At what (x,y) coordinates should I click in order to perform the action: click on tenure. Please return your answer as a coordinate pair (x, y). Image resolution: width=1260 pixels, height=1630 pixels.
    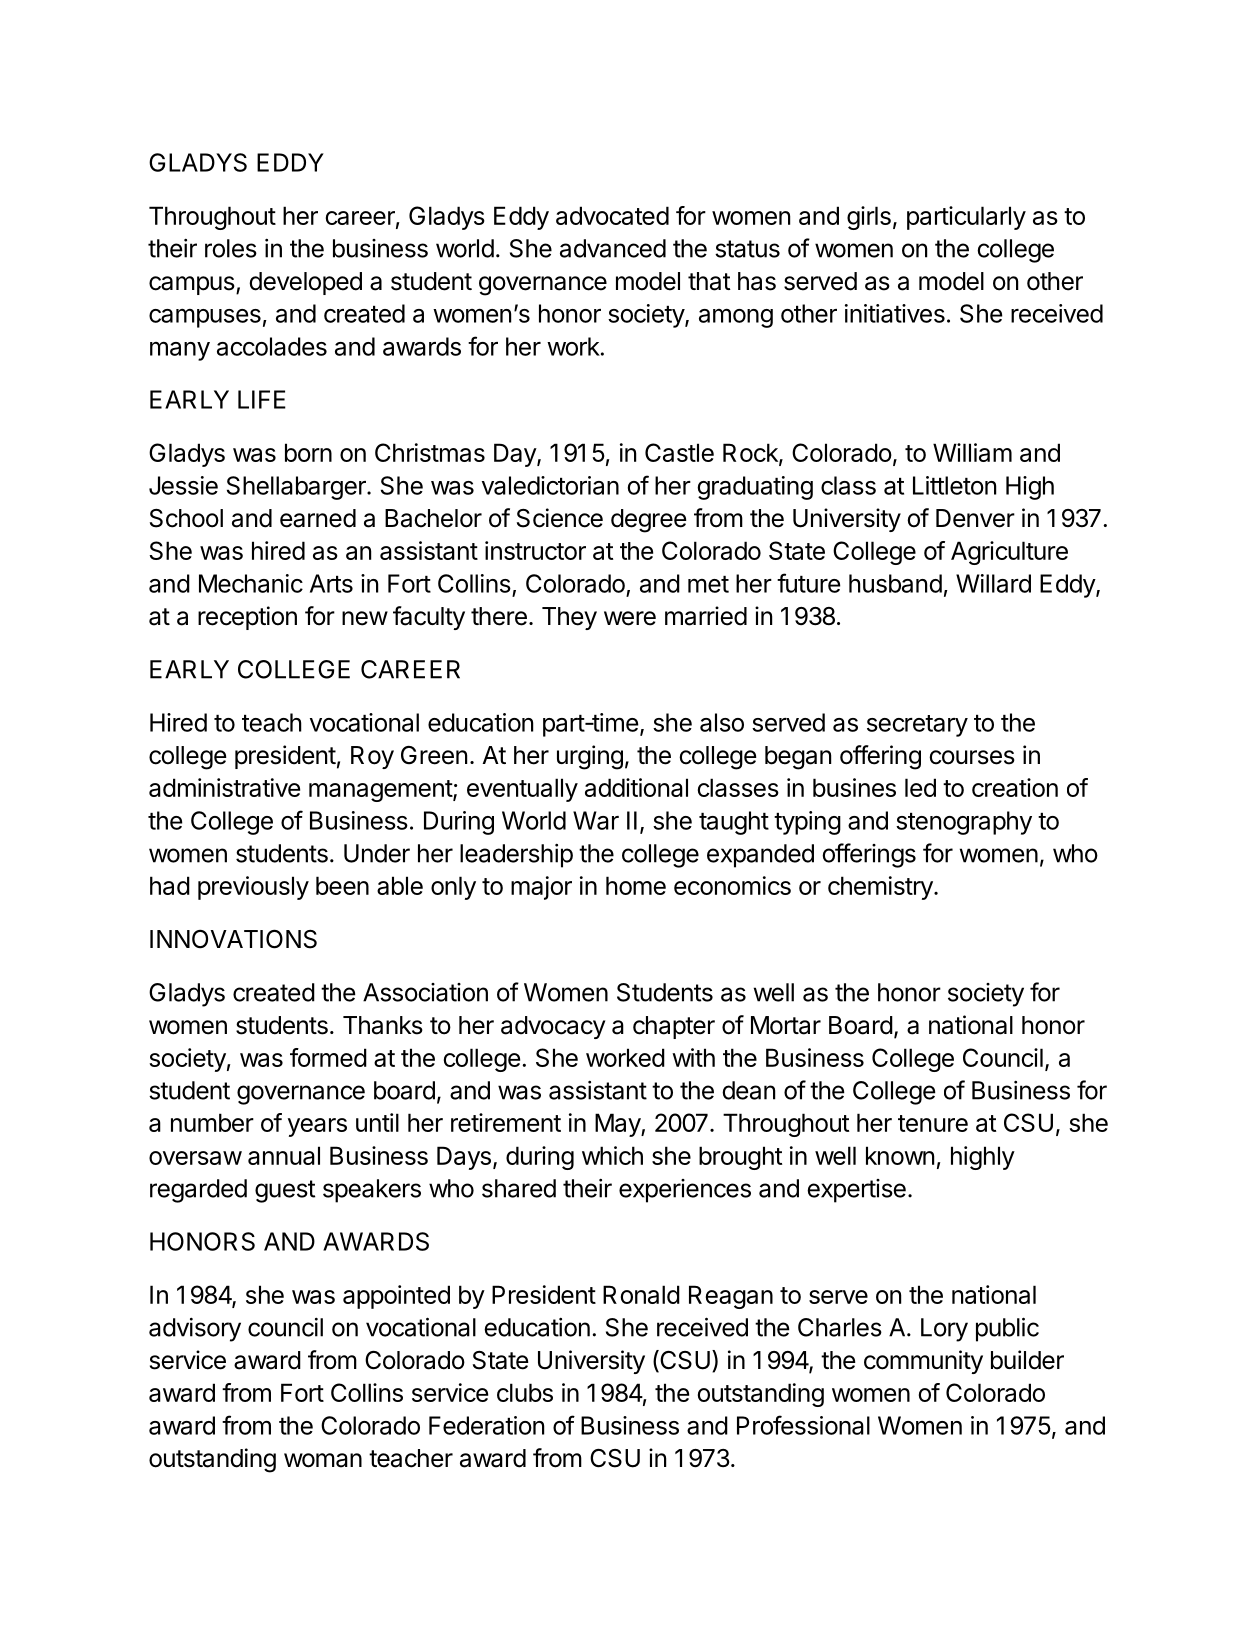
    Looking at the image, I should click on (933, 1123).
